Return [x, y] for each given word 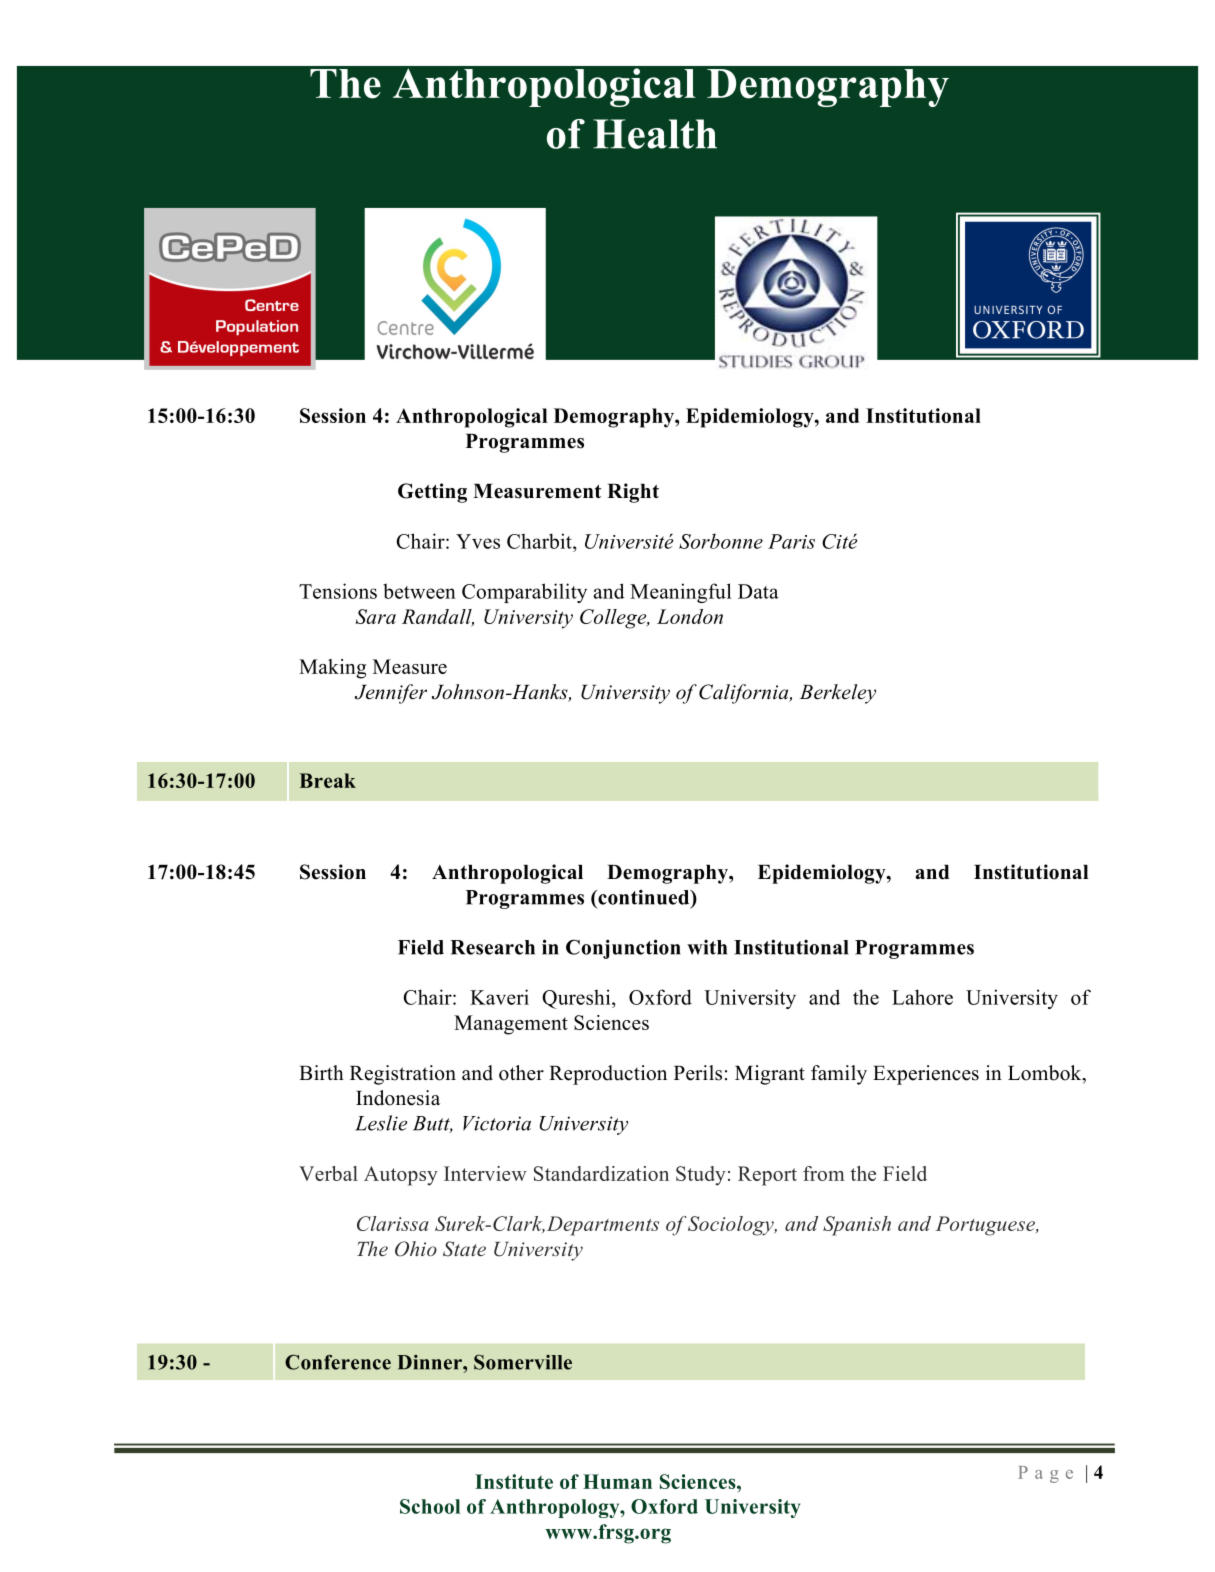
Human [617, 1481]
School [430, 1506]
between [419, 591]
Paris [791, 541]
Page [1045, 1474]
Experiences [926, 1075]
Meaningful [681, 593]
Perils [698, 1073]
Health [655, 134]
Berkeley [838, 694]
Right [633, 493]
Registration [403, 1075]
